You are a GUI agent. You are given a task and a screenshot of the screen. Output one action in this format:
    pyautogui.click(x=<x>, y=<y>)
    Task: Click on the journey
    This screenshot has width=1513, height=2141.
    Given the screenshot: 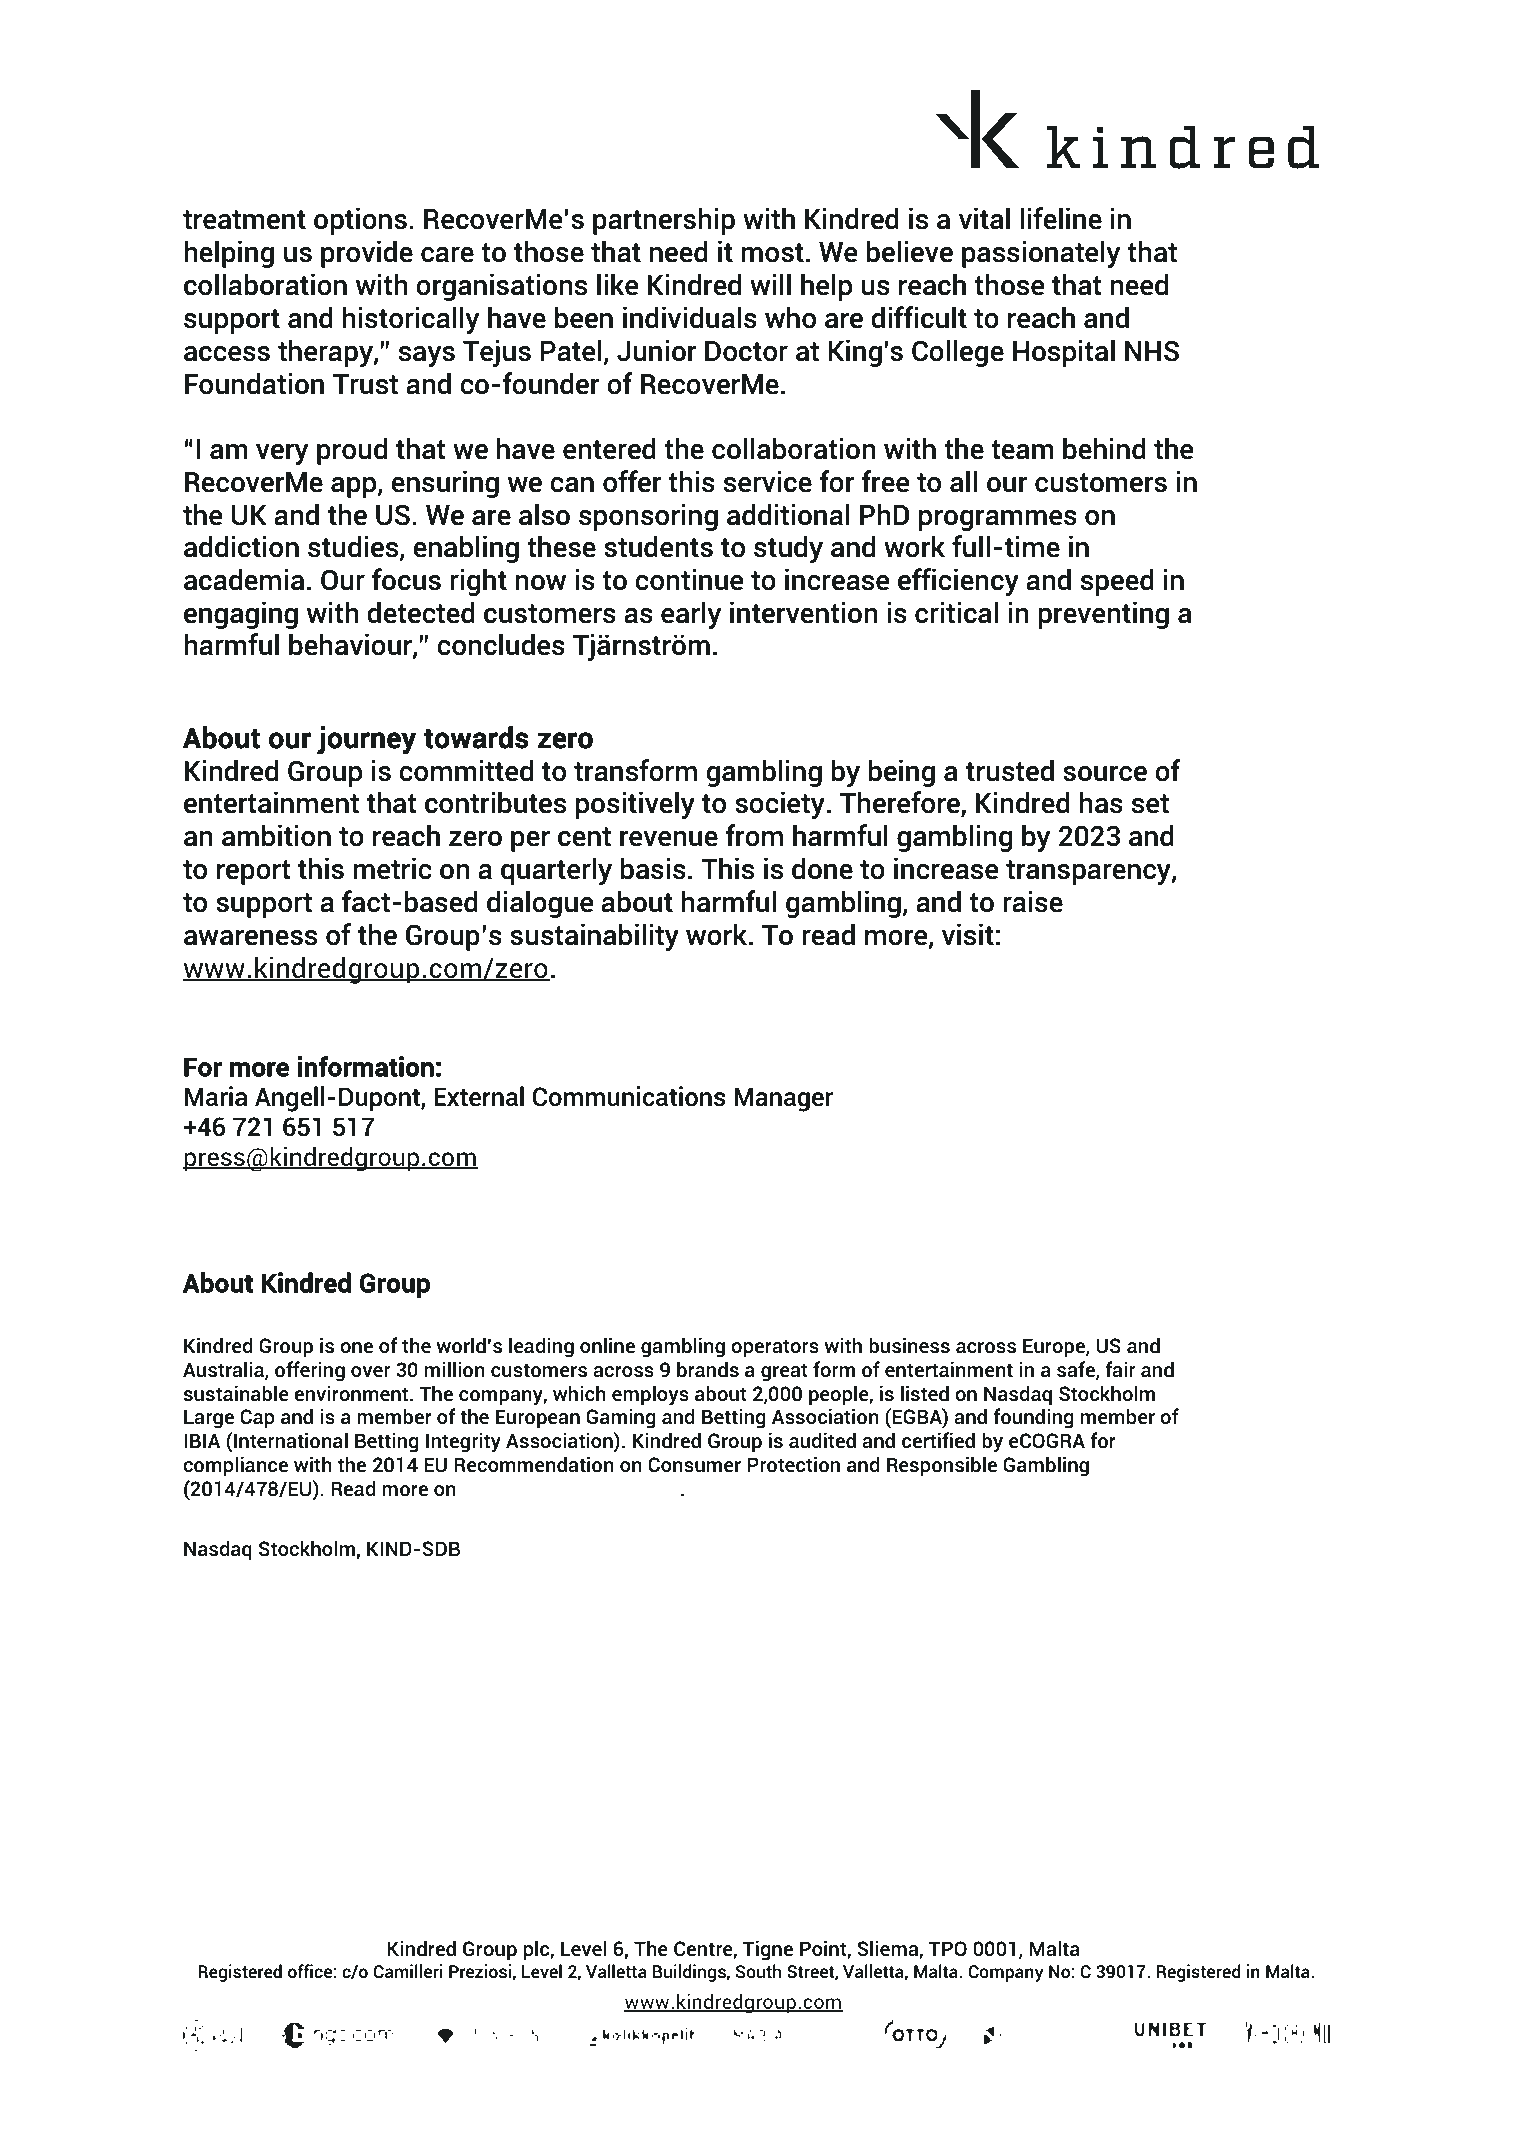 What is the action you would take?
    pyautogui.click(x=366, y=740)
